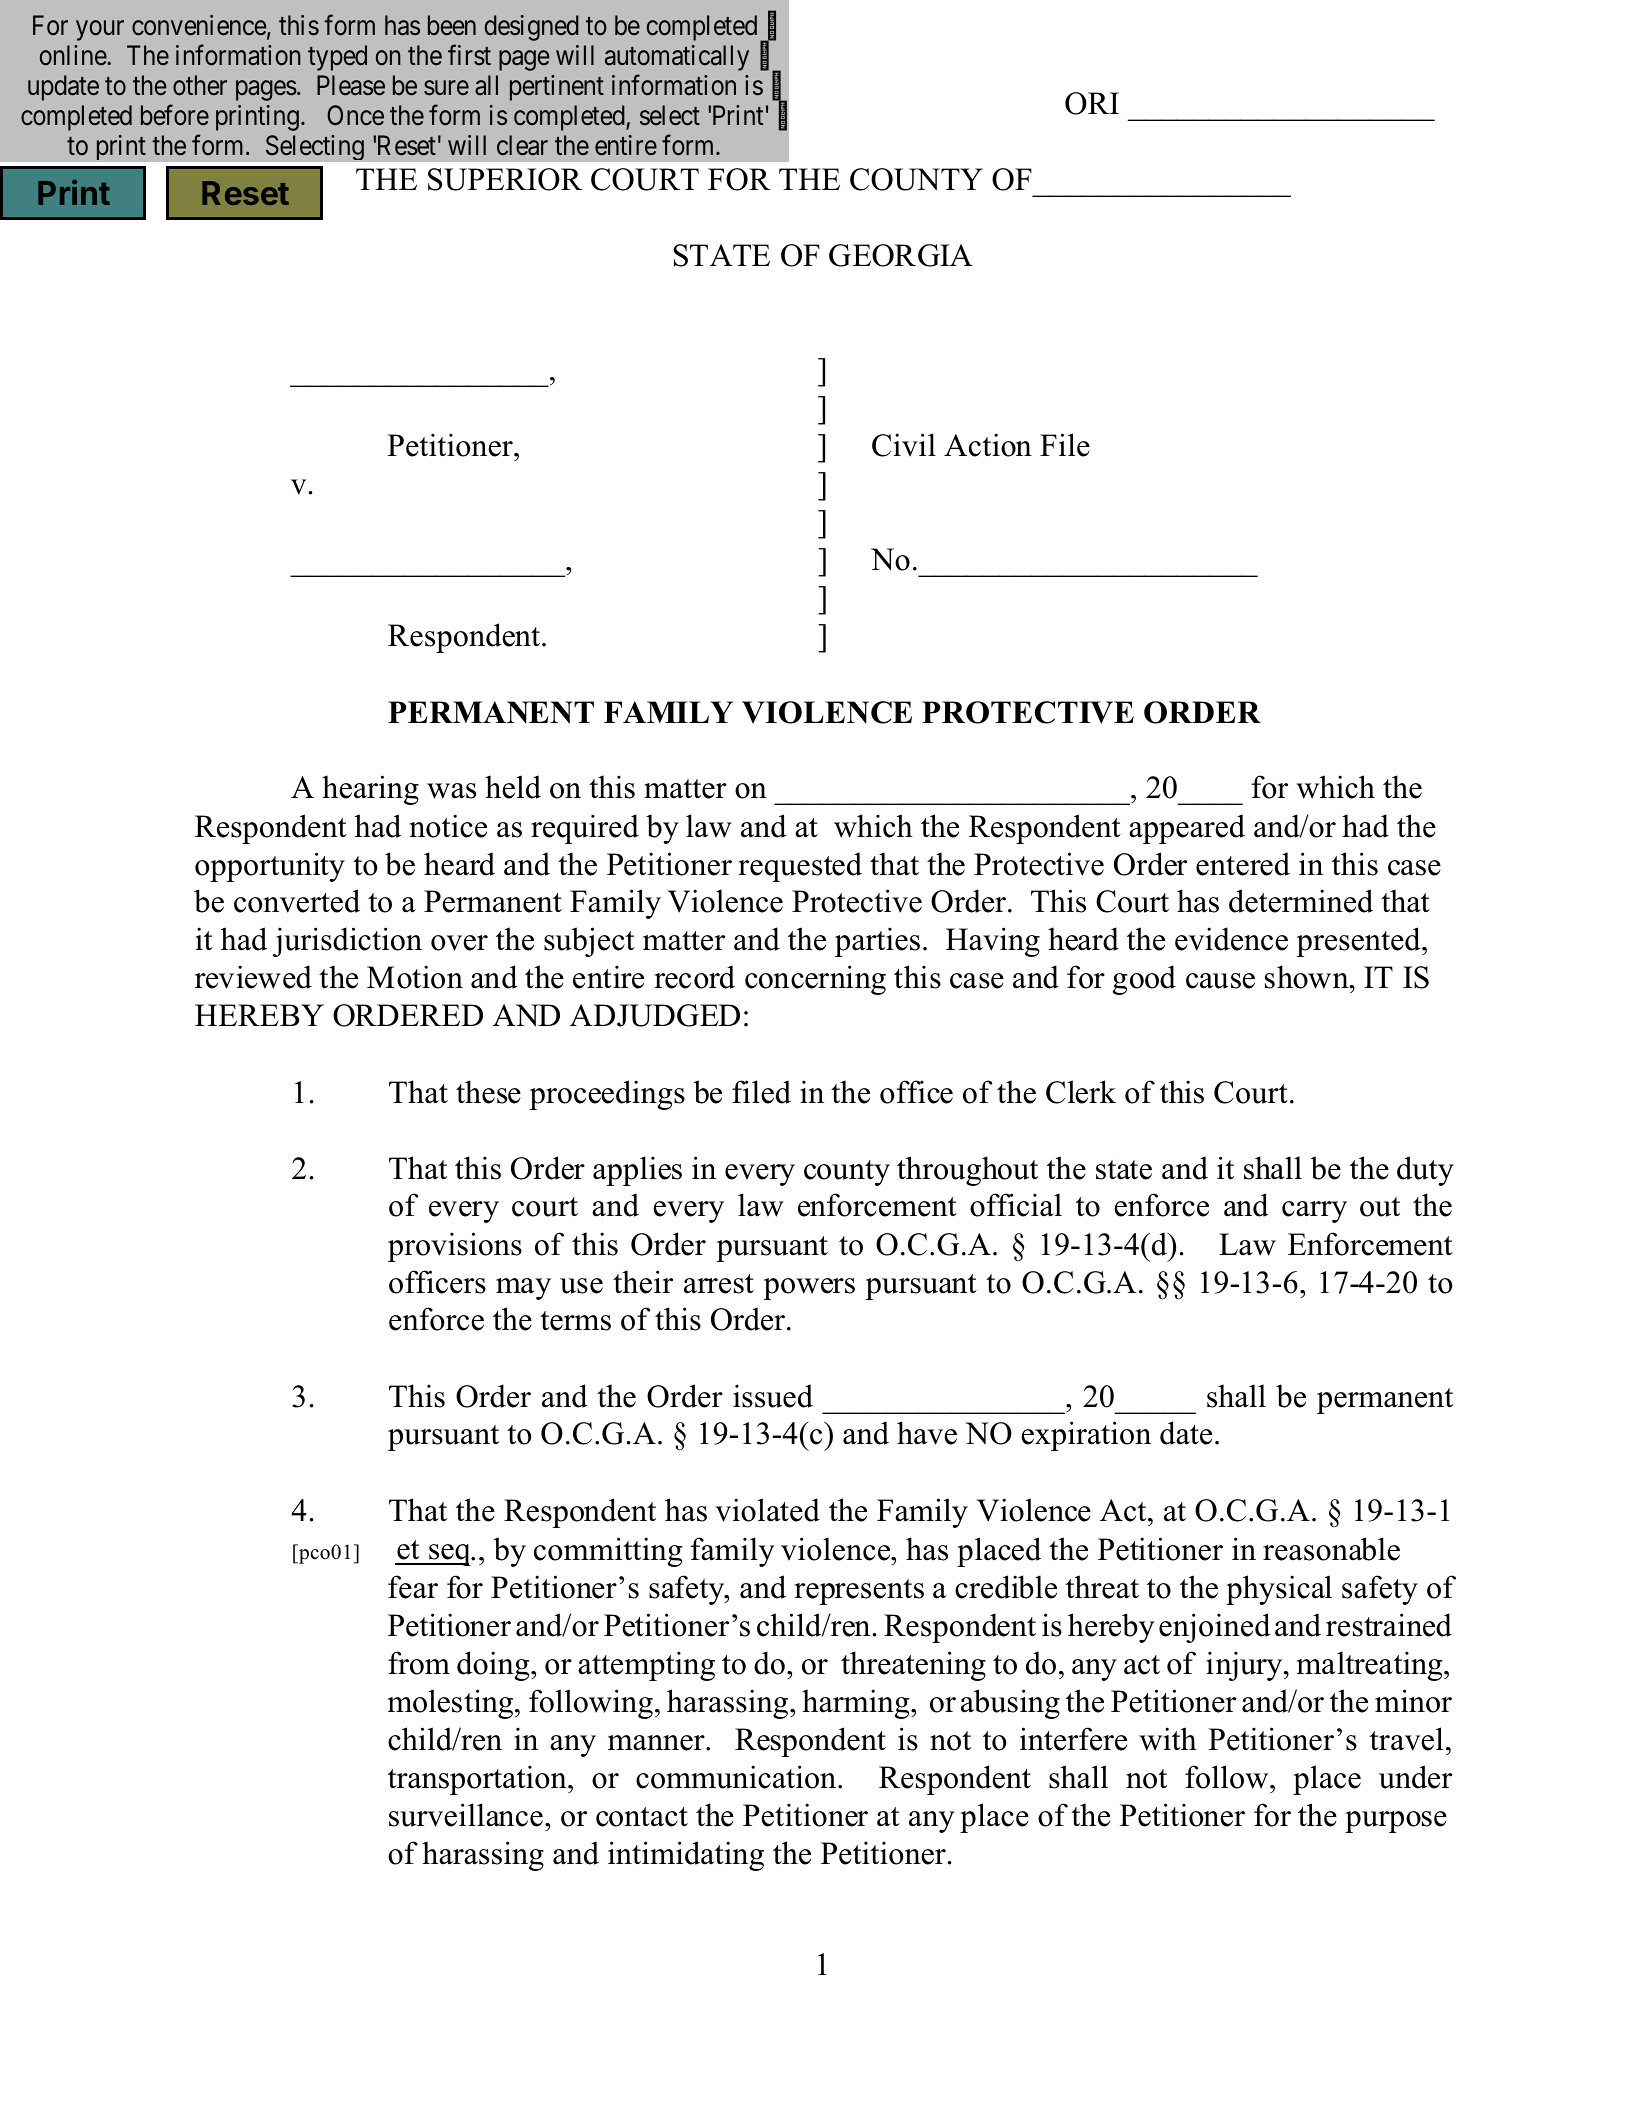 The width and height of the screenshot is (1645, 2128). Describe the element at coordinates (737, 1777) in the screenshot. I see `communication` at that location.
